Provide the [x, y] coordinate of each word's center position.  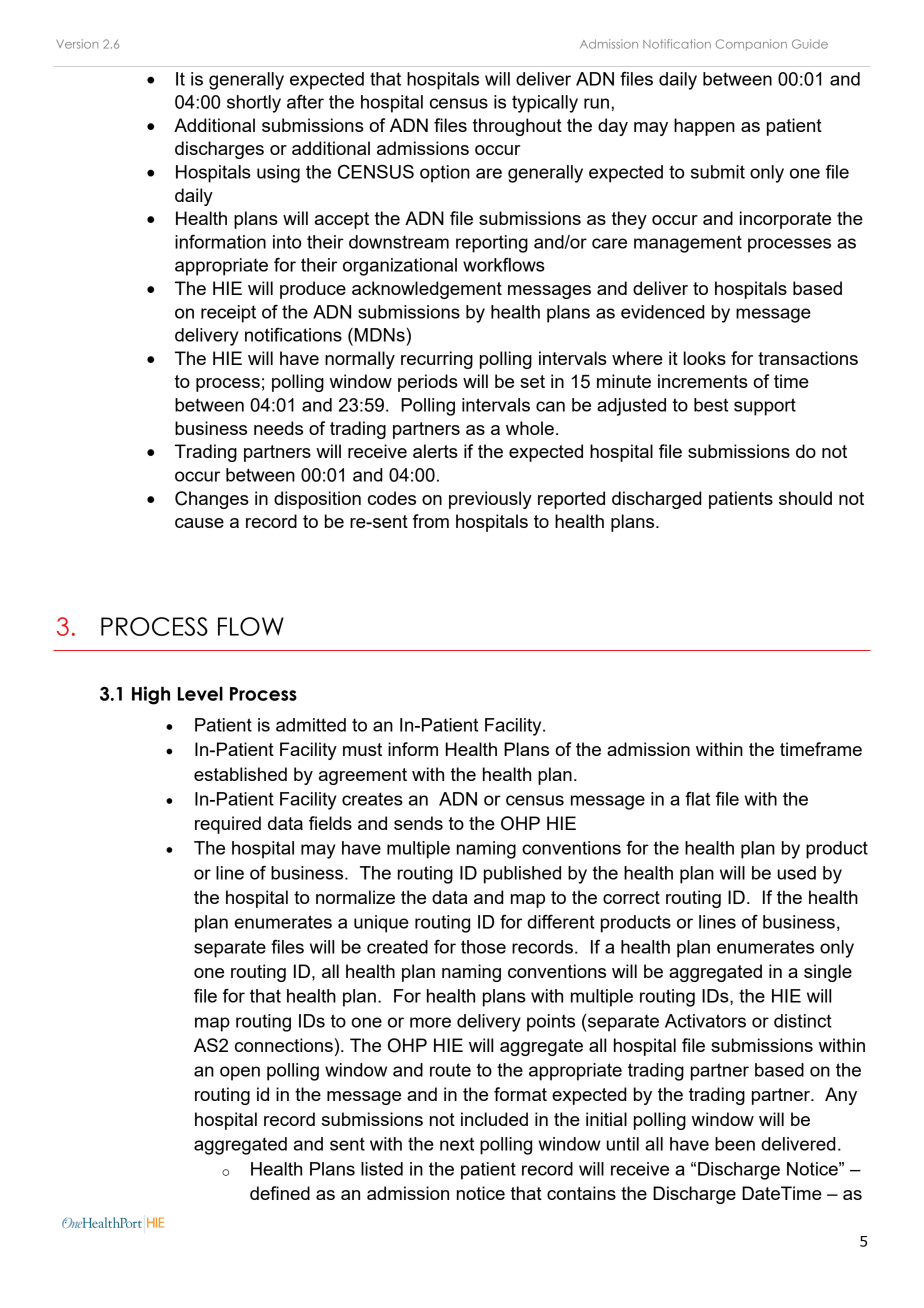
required [228, 825]
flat [697, 799]
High [151, 695]
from [431, 521]
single [828, 973]
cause [199, 523]
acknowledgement [427, 290]
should [805, 498]
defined [280, 1193]
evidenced [663, 312]
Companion [751, 45]
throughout [517, 127]
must [362, 749]
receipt [228, 314]
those [483, 947]
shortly [254, 104]
